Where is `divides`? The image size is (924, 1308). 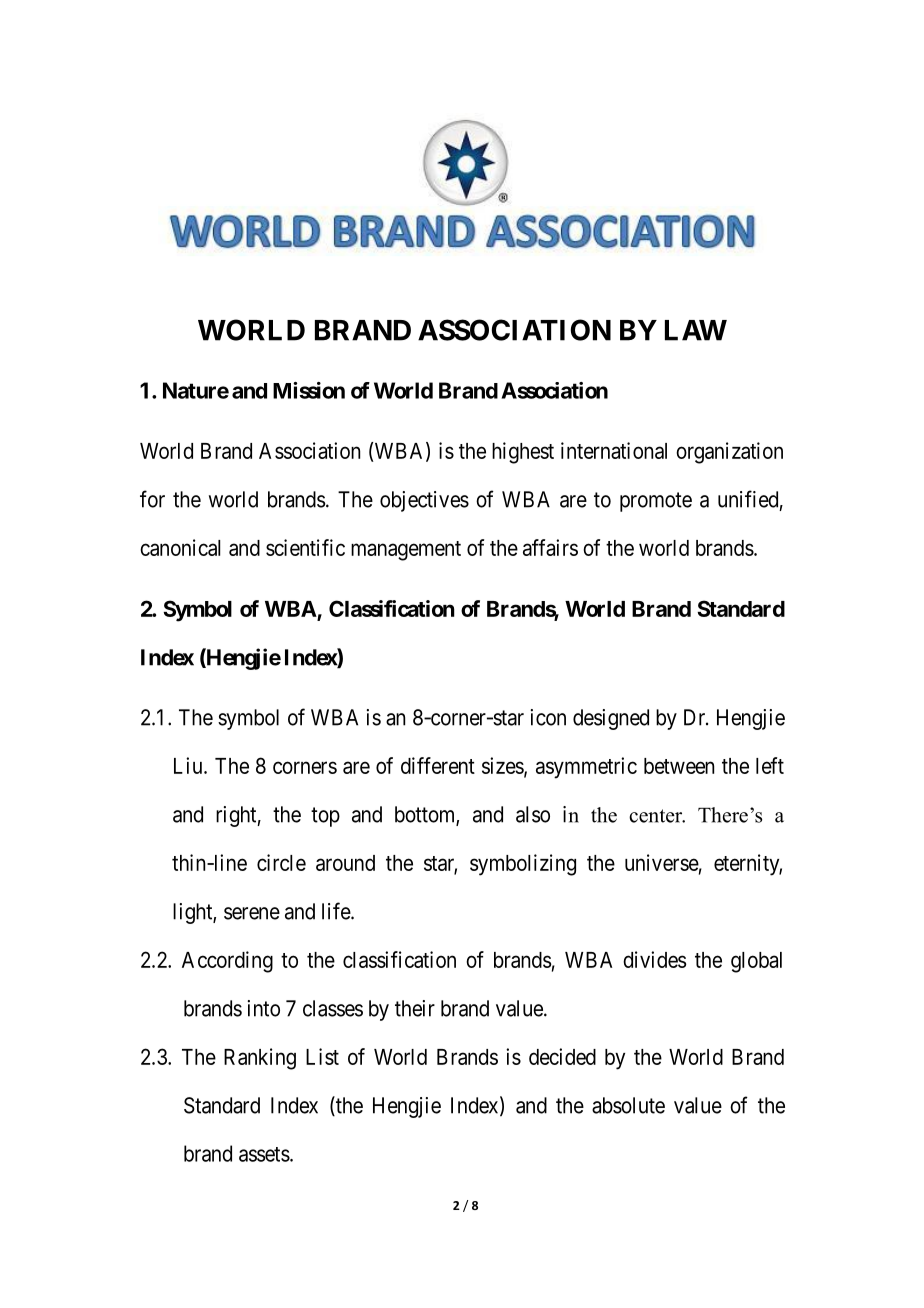
divides is located at coordinates (655, 959).
